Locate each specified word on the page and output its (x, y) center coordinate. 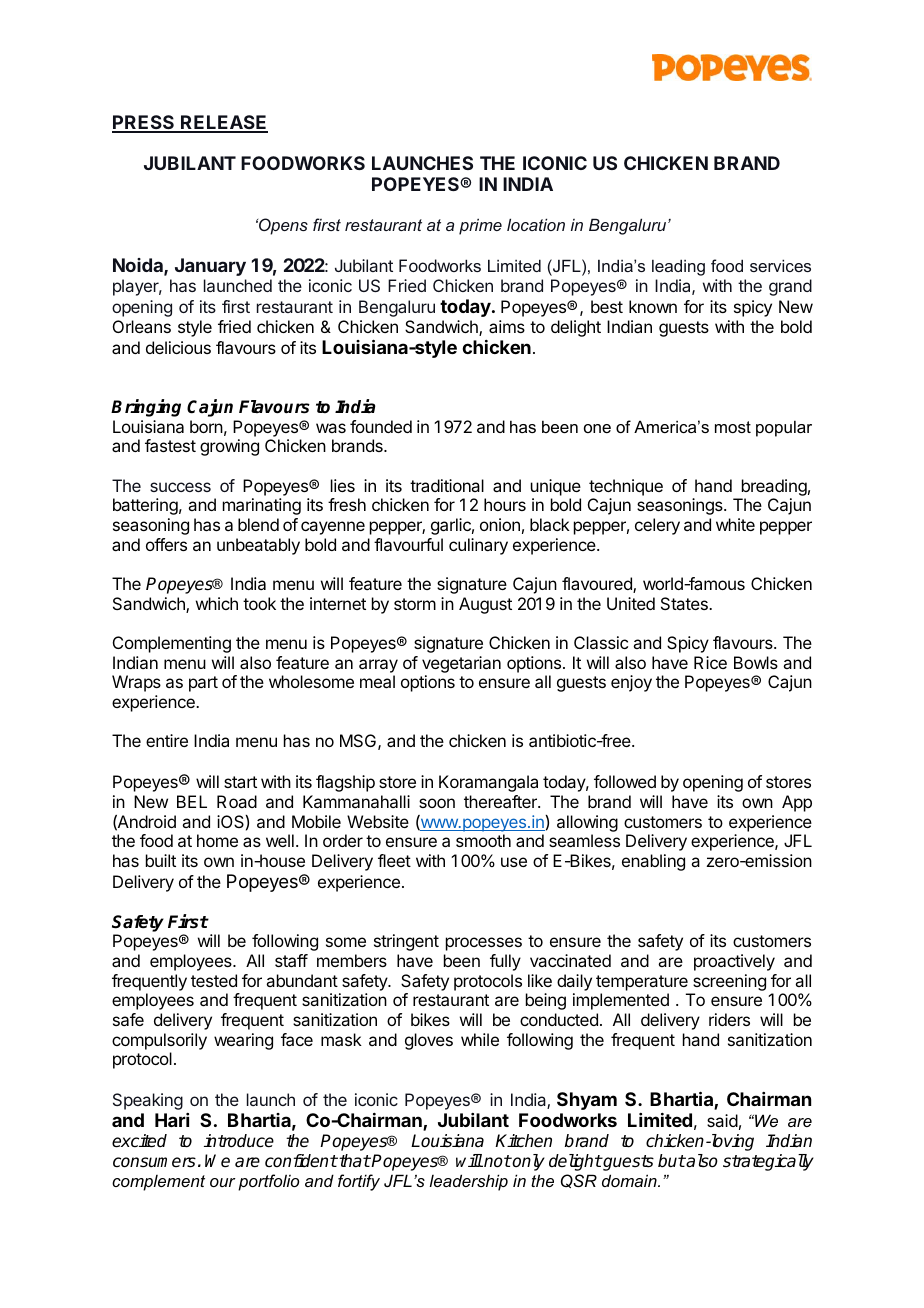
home (217, 840)
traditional (447, 485)
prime (480, 226)
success (180, 487)
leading (678, 267)
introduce (239, 1141)
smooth (483, 840)
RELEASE (223, 123)
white (735, 524)
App (797, 803)
